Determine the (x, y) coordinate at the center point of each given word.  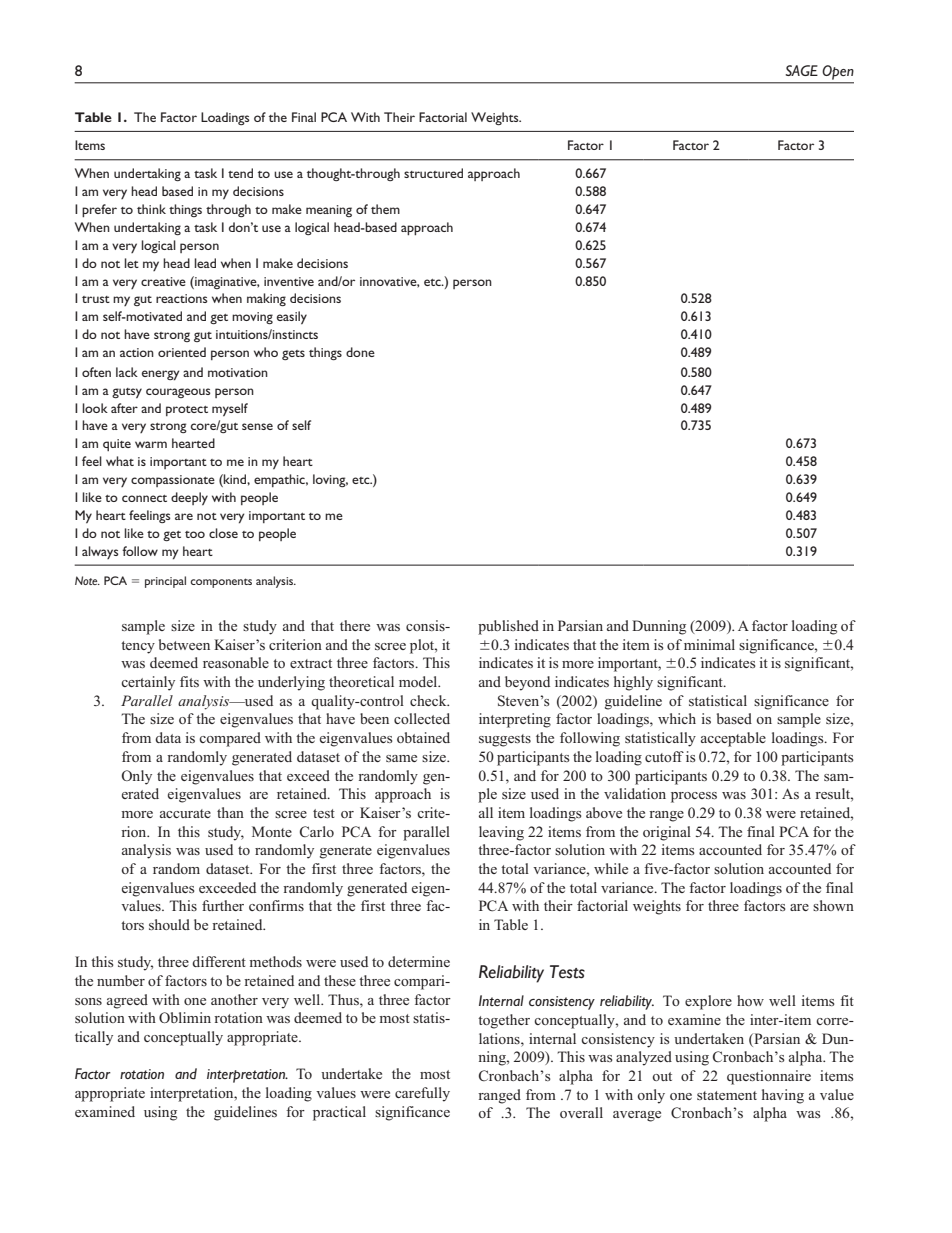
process (694, 797)
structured (433, 173)
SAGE (802, 70)
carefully (422, 1094)
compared (230, 739)
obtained (423, 737)
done (360, 352)
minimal (709, 644)
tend (240, 173)
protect (187, 411)
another (234, 999)
